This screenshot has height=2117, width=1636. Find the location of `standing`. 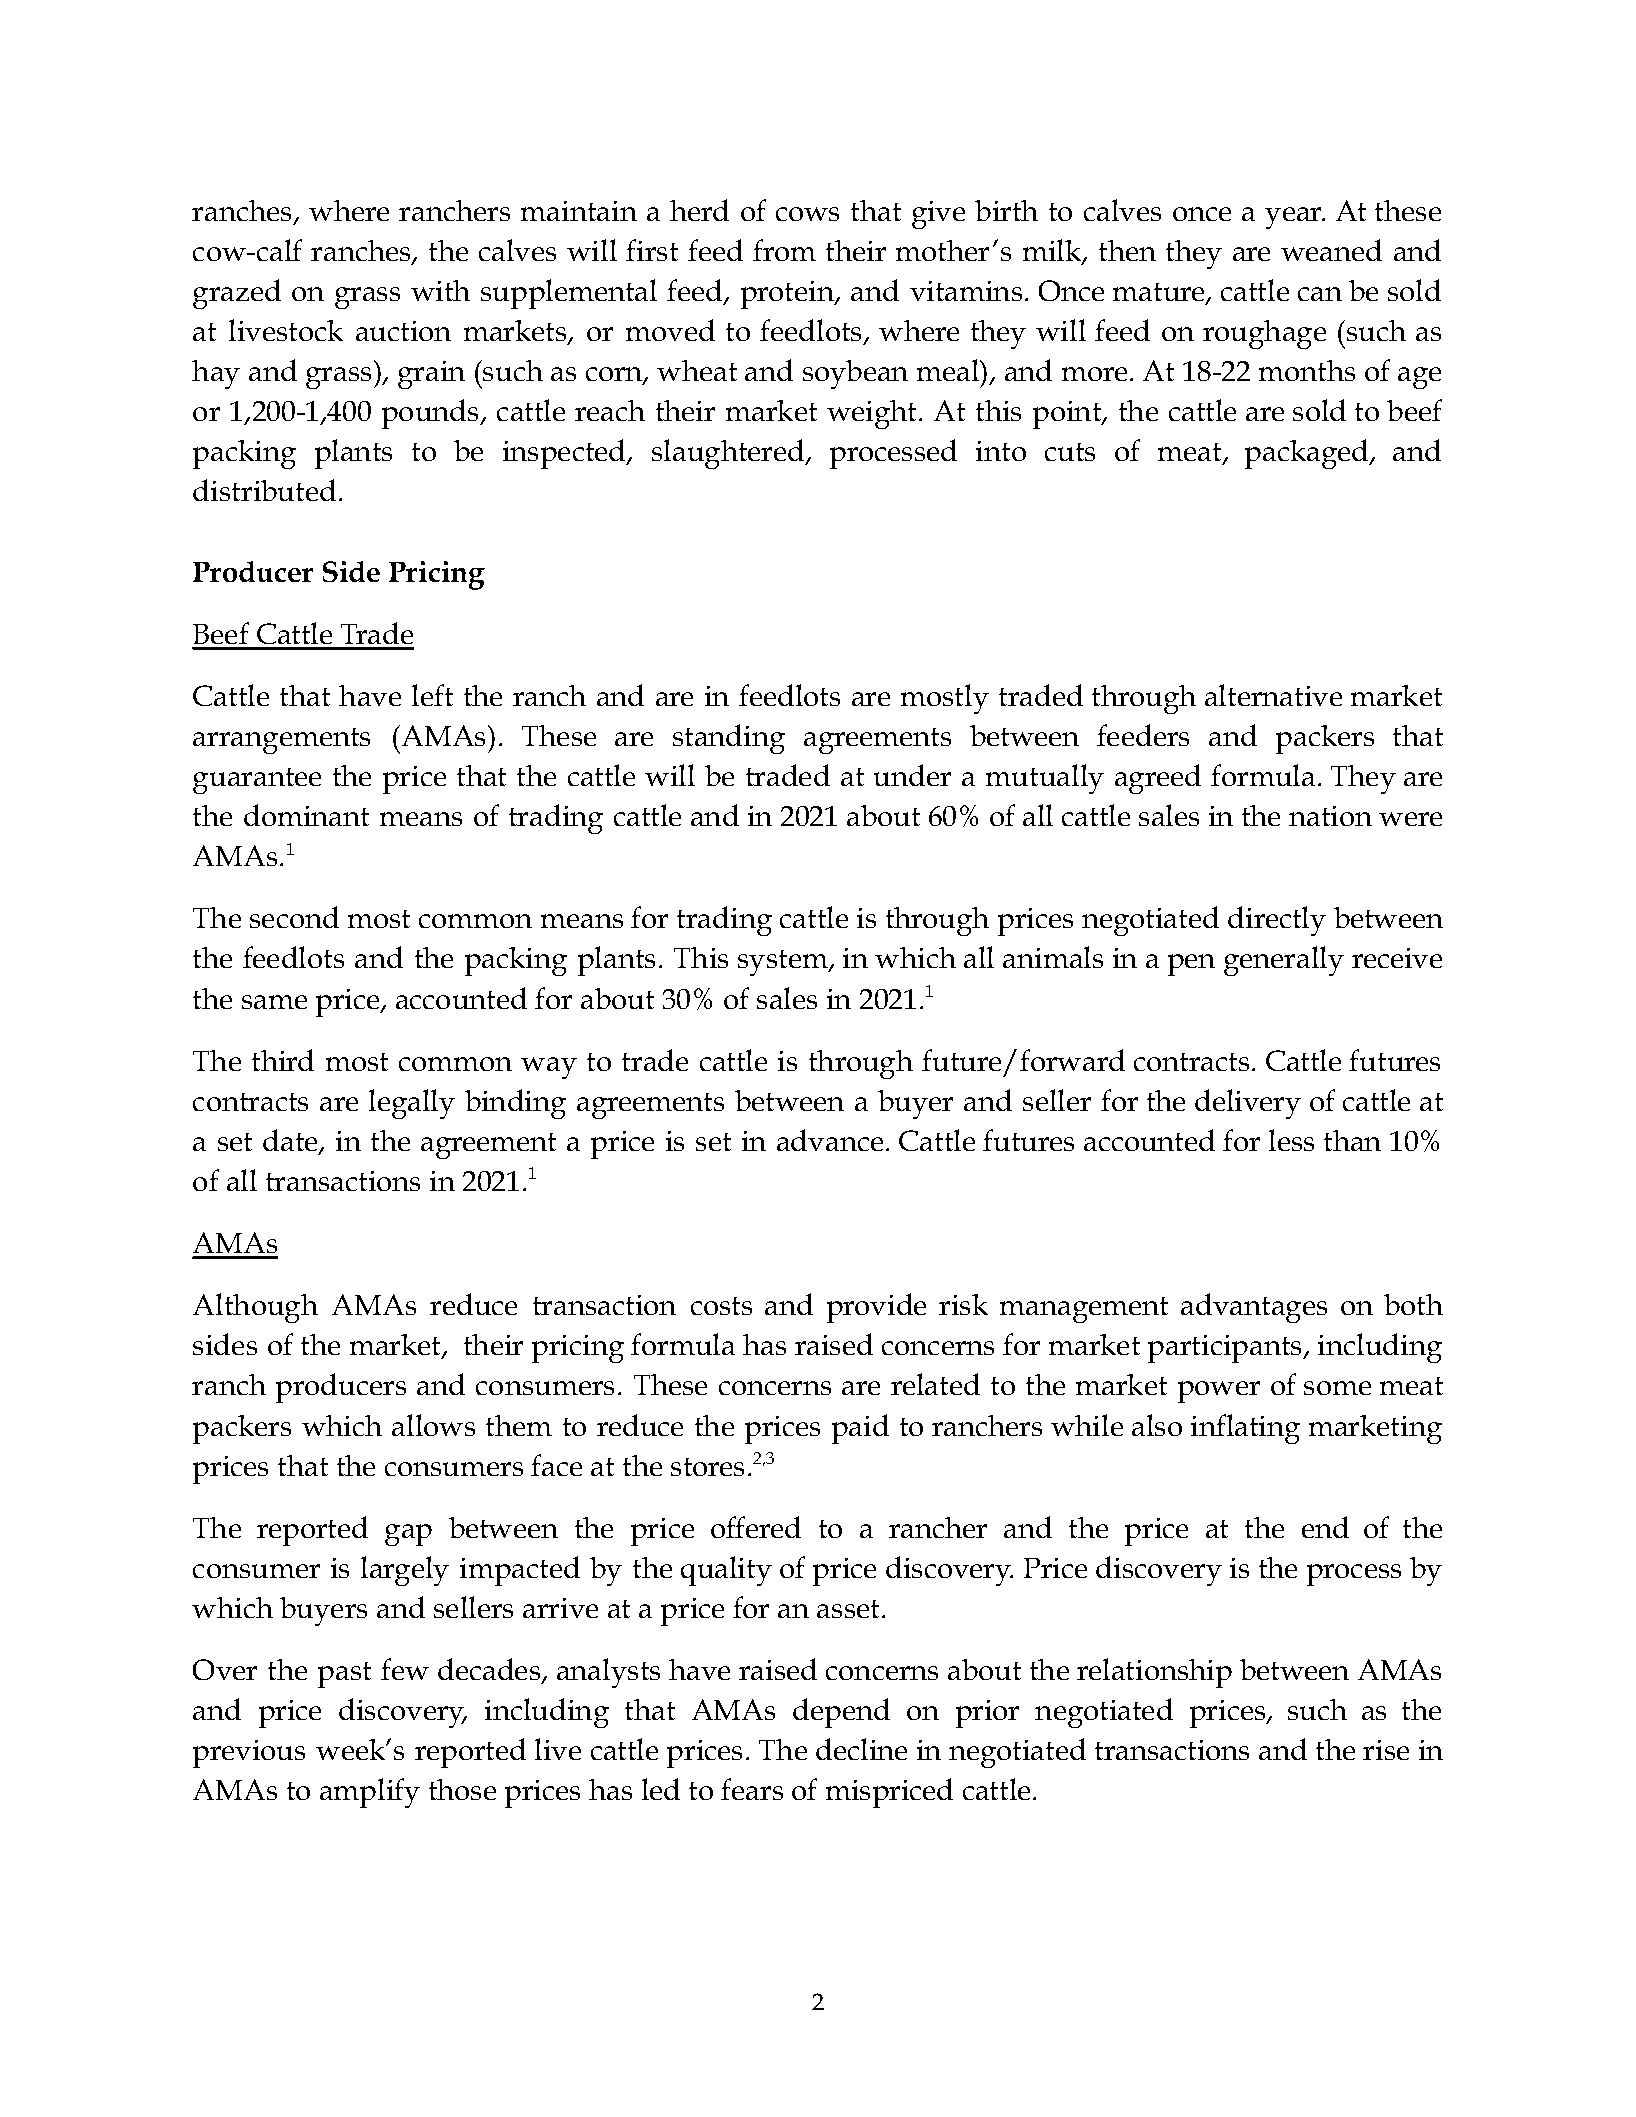

standing is located at coordinates (729, 739).
